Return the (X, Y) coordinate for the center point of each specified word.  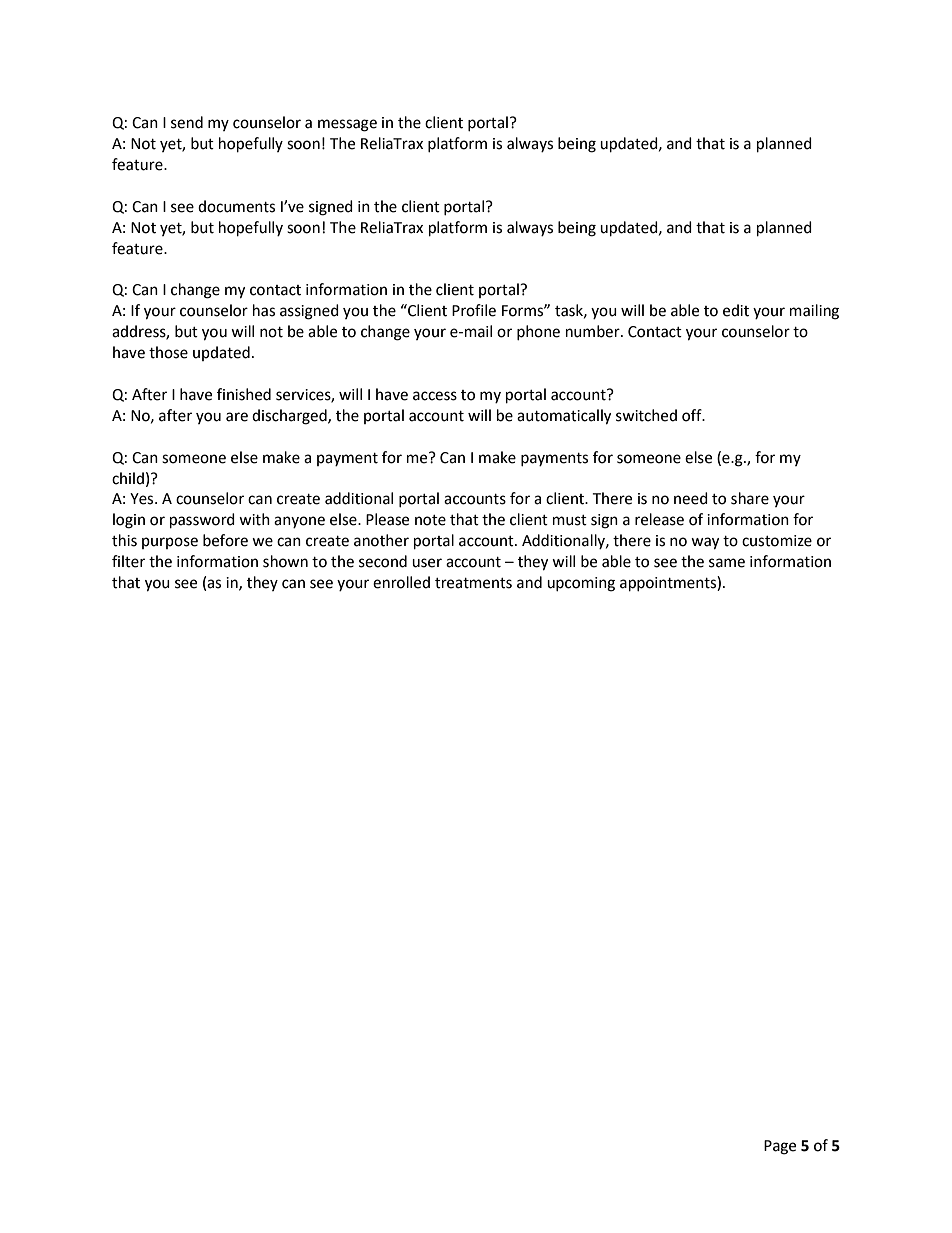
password (202, 521)
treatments (473, 583)
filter (128, 561)
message (347, 125)
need (691, 498)
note (430, 520)
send (187, 122)
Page (780, 1147)
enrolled (401, 582)
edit (736, 310)
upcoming (581, 584)
